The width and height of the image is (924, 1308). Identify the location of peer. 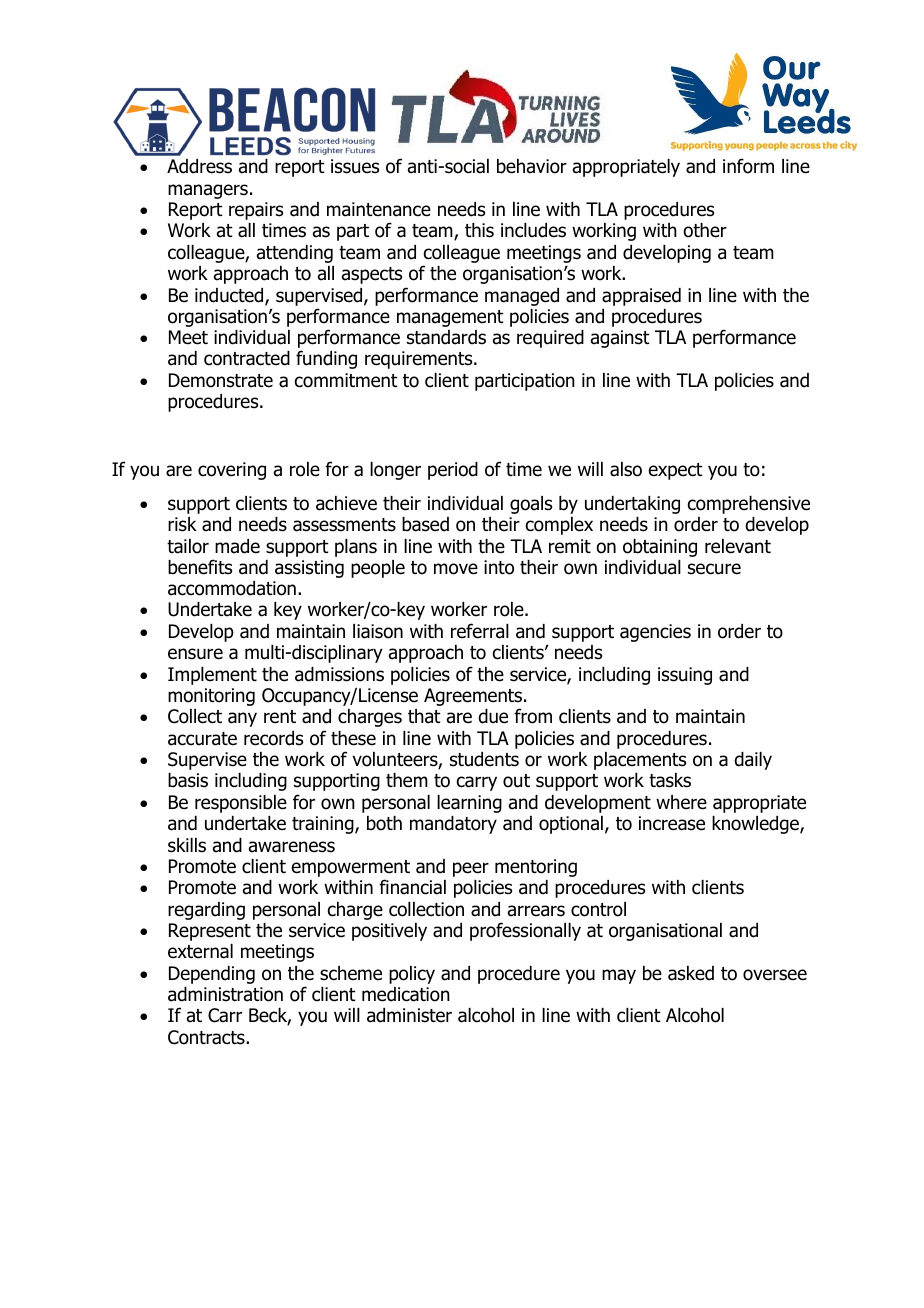
(471, 869).
